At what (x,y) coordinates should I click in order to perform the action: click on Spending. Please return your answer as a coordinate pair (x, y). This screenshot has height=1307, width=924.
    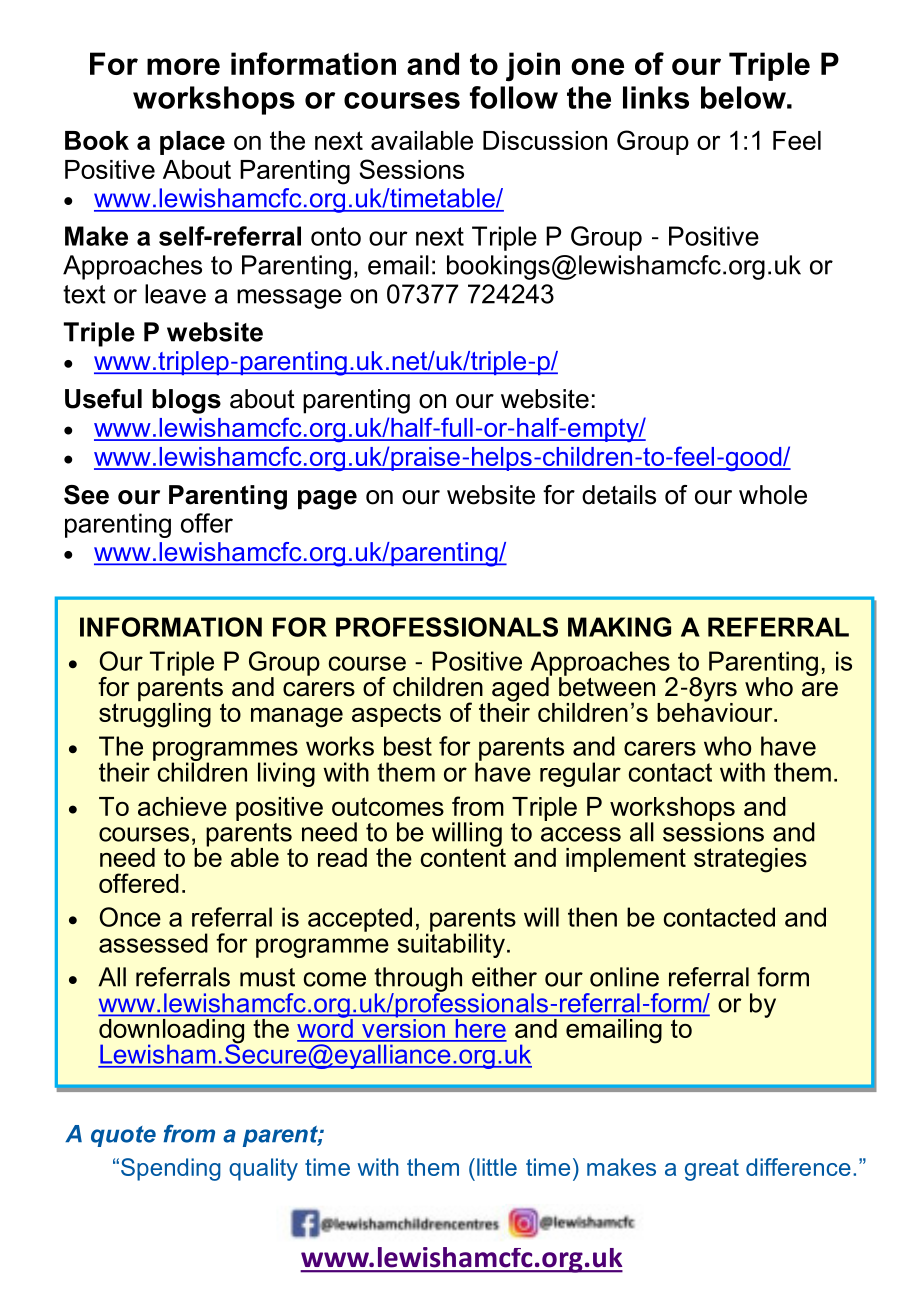
    Looking at the image, I should click on (171, 1169).
